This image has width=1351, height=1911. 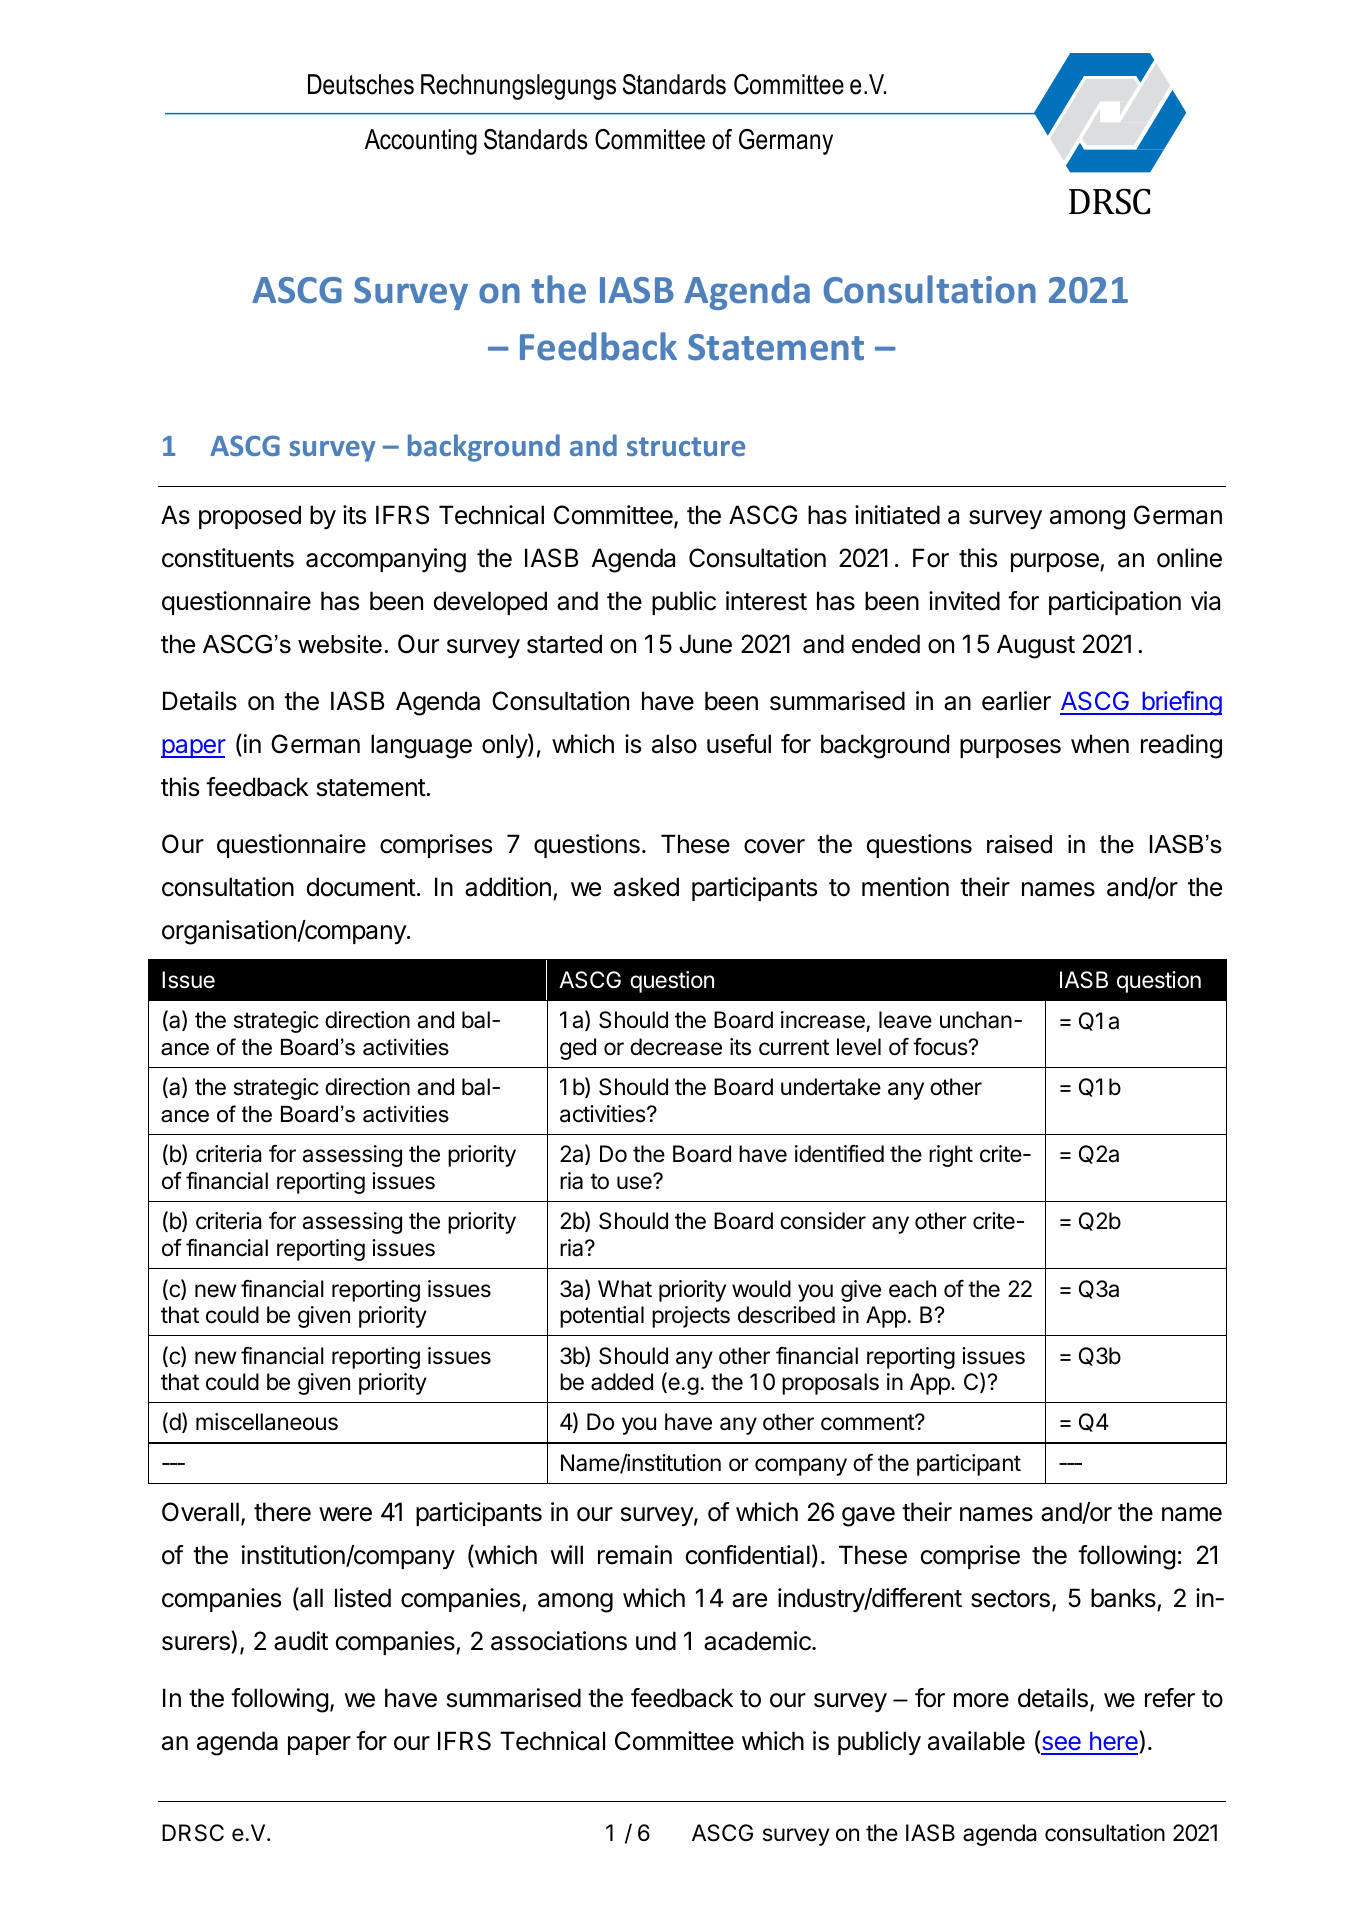 I want to click on raised, so click(x=1019, y=844).
